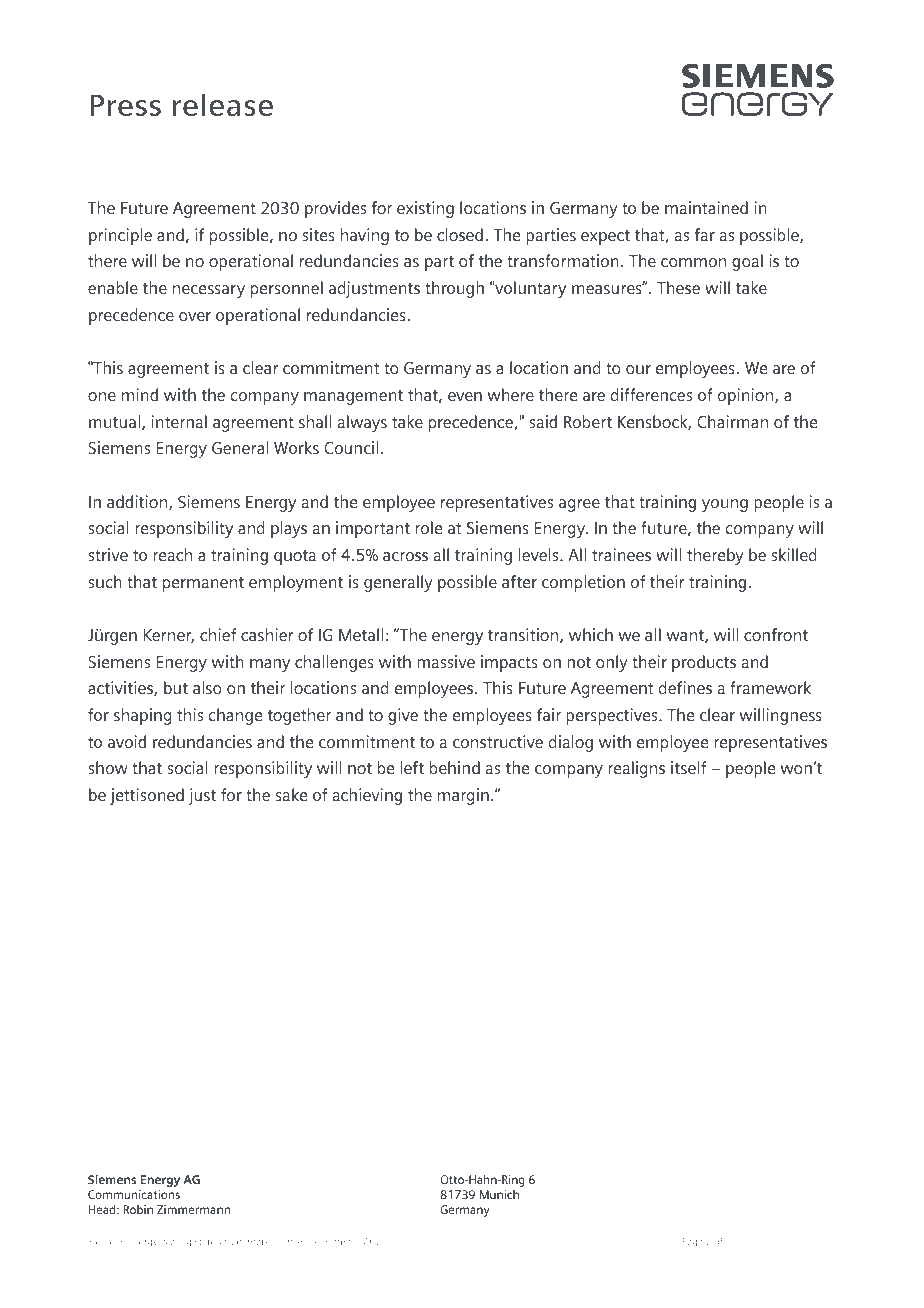 The width and height of the screenshot is (924, 1308). What do you see at coordinates (693, 1242) in the screenshot?
I see `Page` at bounding box center [693, 1242].
